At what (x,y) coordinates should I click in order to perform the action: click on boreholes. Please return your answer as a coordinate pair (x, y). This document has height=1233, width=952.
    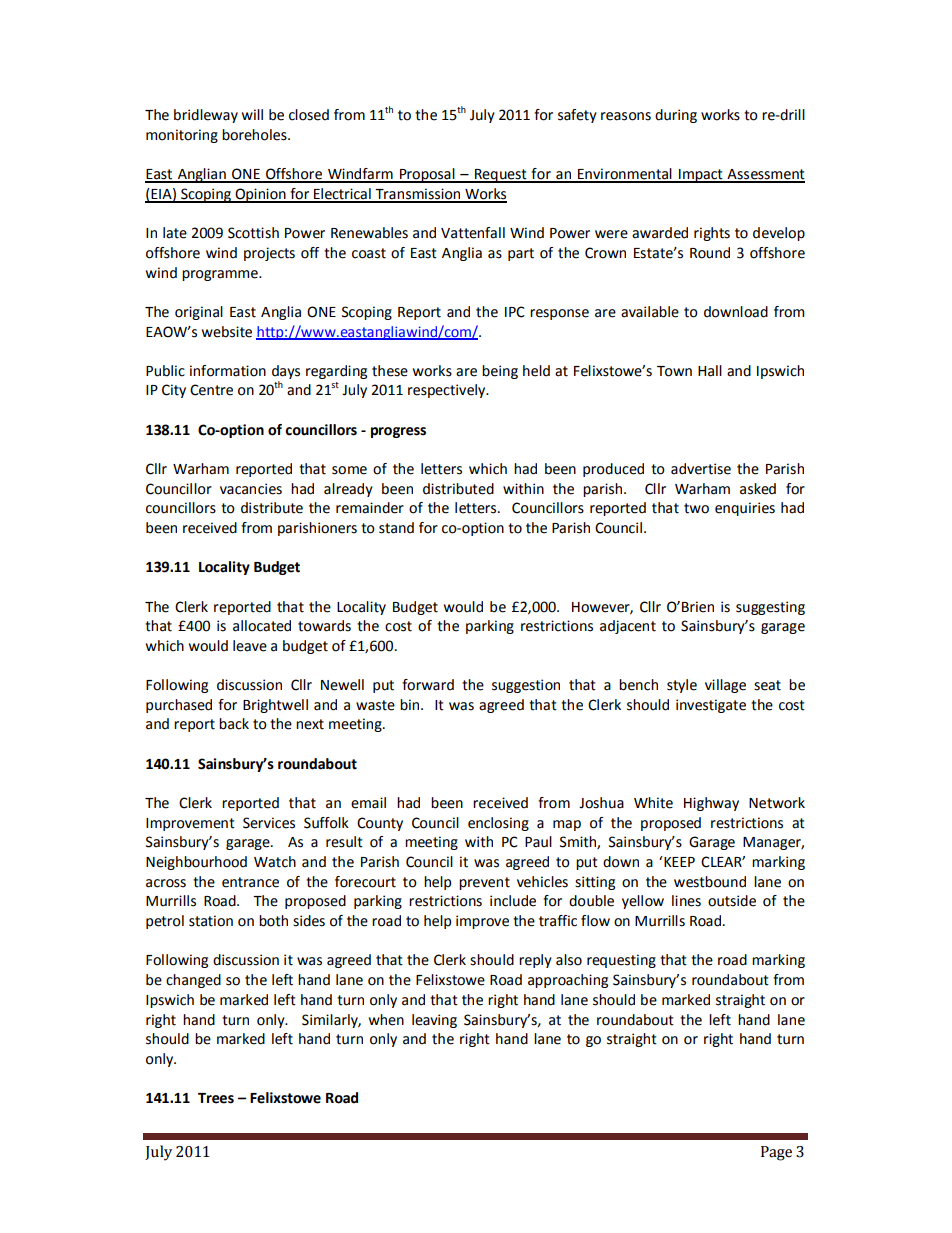
    Looking at the image, I should click on (255, 135).
